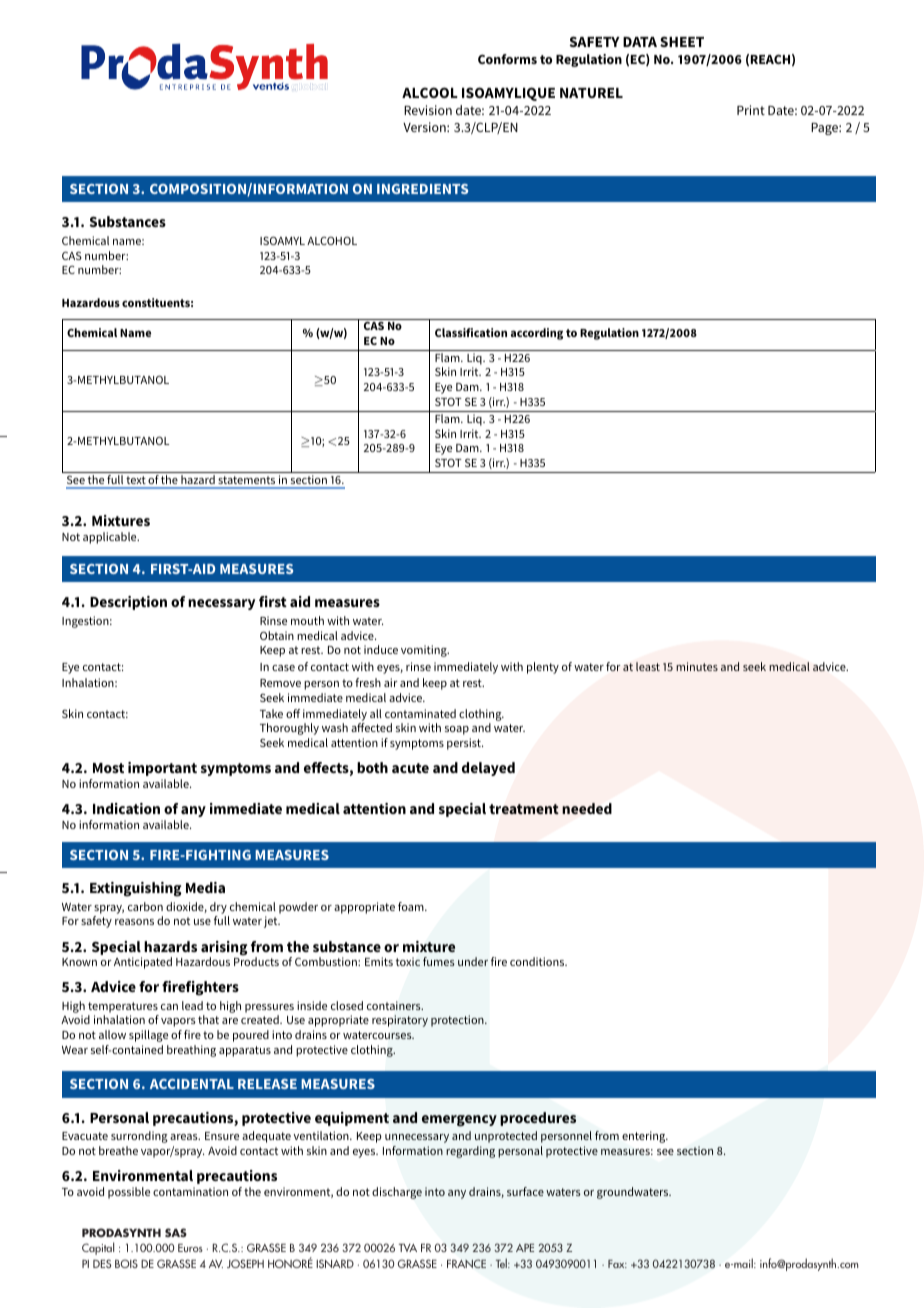 Image resolution: width=924 pixels, height=1308 pixels. What do you see at coordinates (428, 110) in the image?
I see `Revision` at bounding box center [428, 110].
